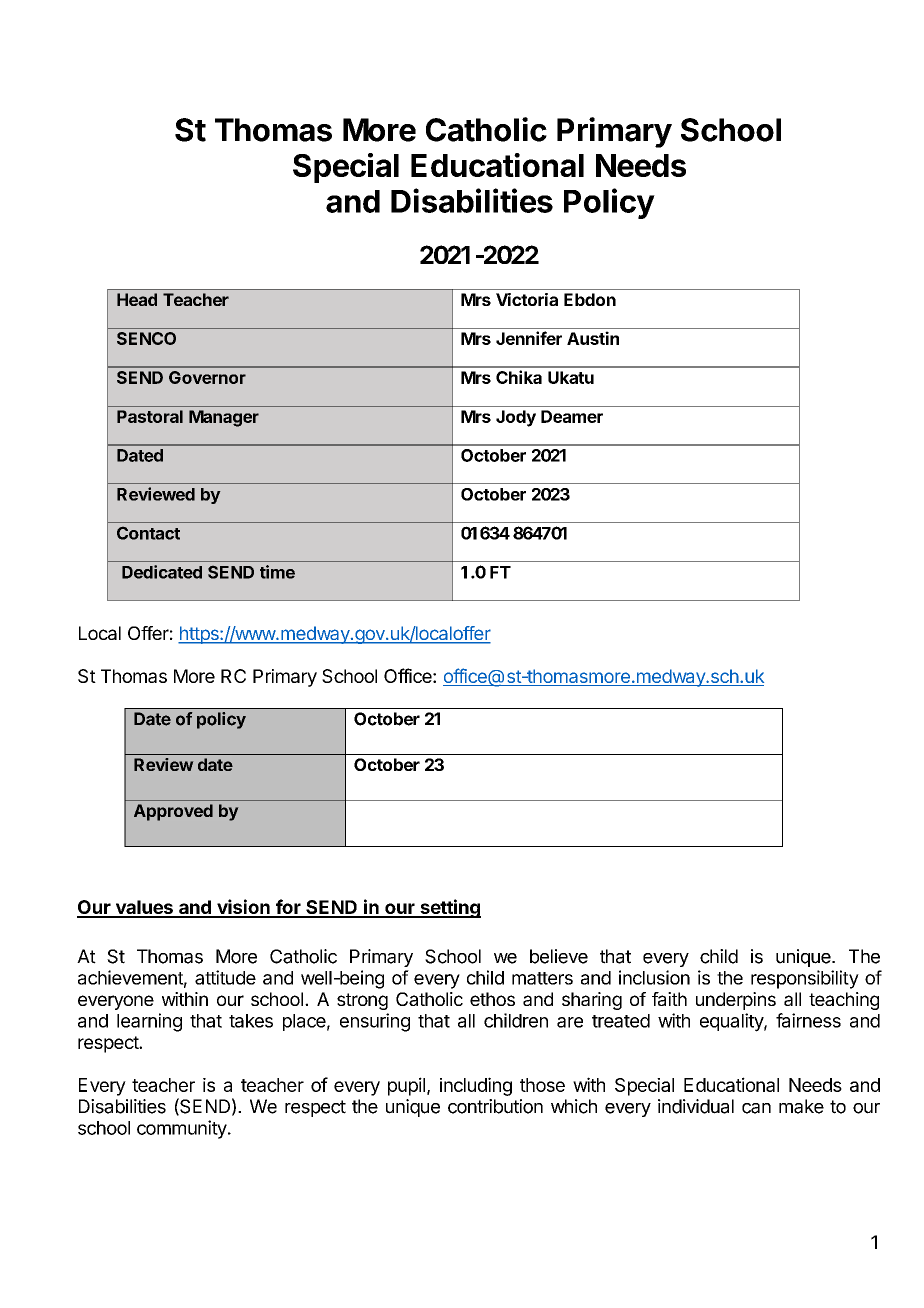 This screenshot has height=1308, width=924. I want to click on setting, so click(449, 908).
